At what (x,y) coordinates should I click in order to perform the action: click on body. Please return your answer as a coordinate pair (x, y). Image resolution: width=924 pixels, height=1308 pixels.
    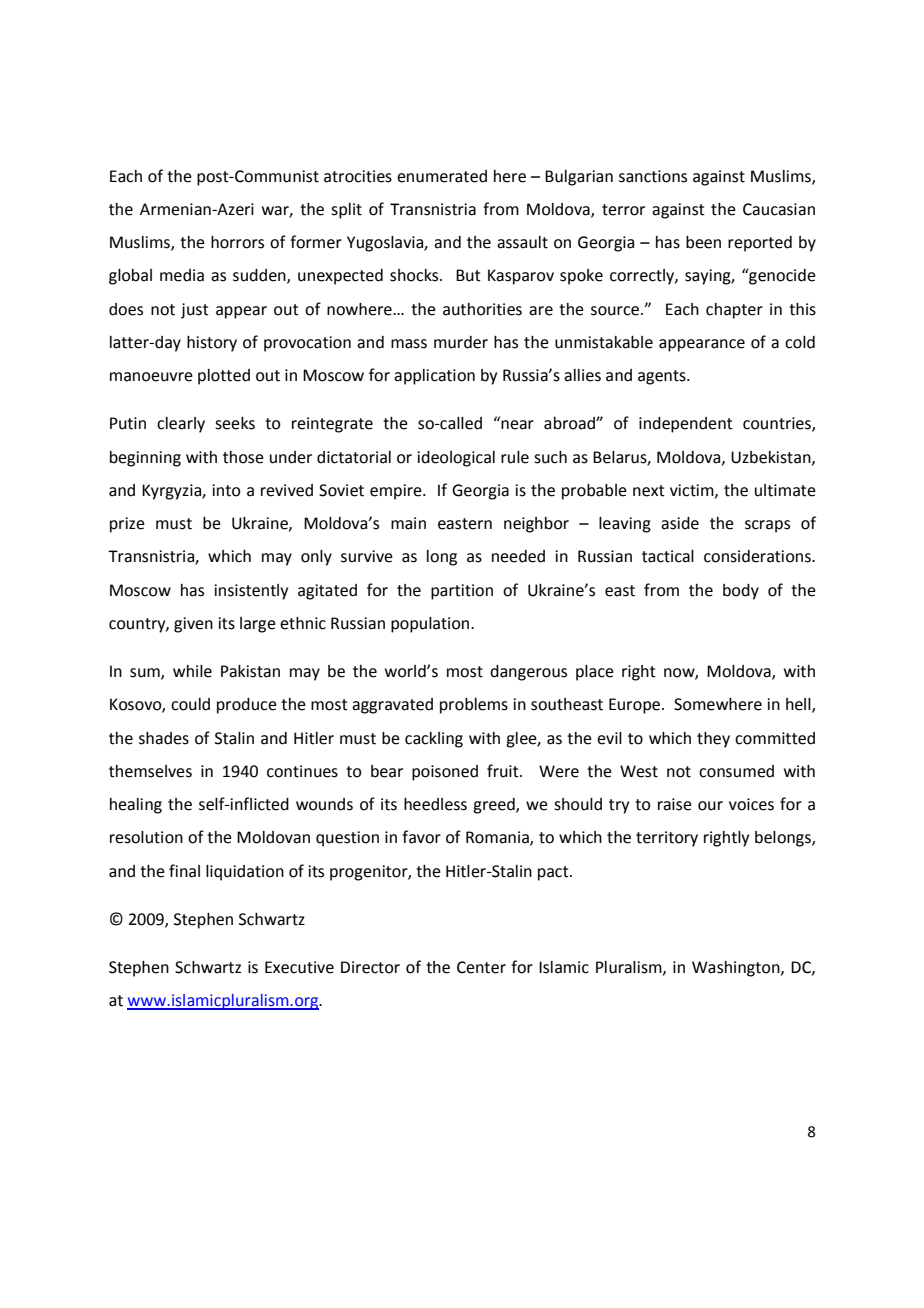
    Looking at the image, I should click on (741, 592).
